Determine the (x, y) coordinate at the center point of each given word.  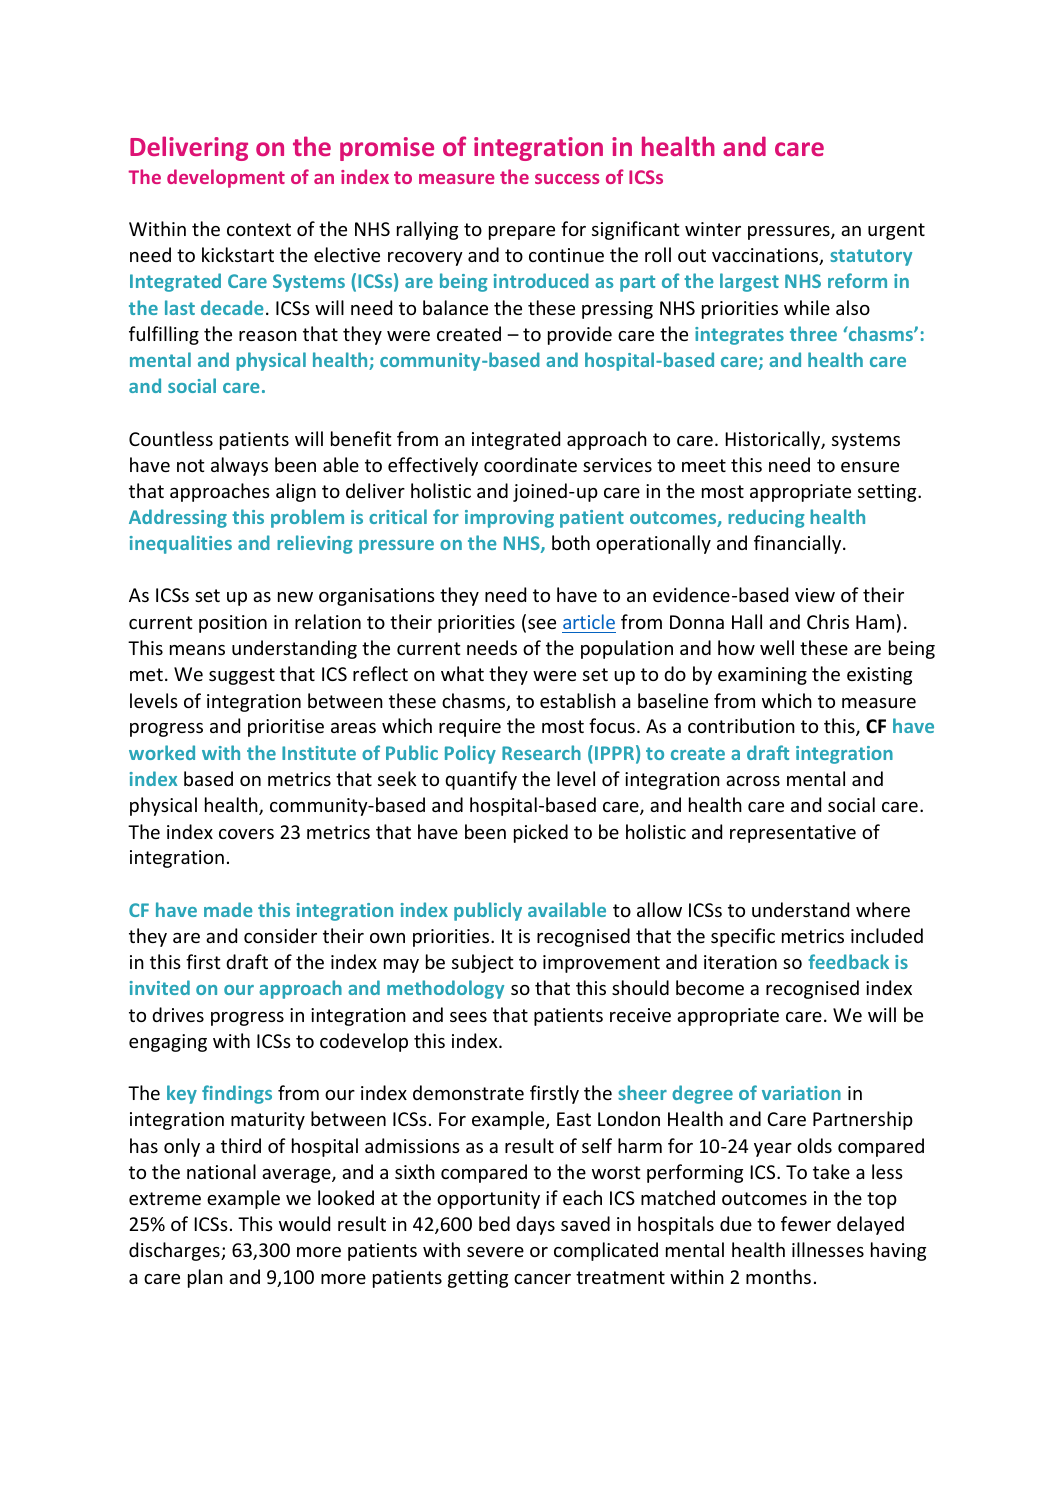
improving (509, 519)
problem (307, 518)
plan (205, 1278)
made (228, 909)
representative (793, 834)
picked (541, 833)
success (567, 179)
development (226, 178)
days (535, 1225)
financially (799, 544)
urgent (896, 231)
